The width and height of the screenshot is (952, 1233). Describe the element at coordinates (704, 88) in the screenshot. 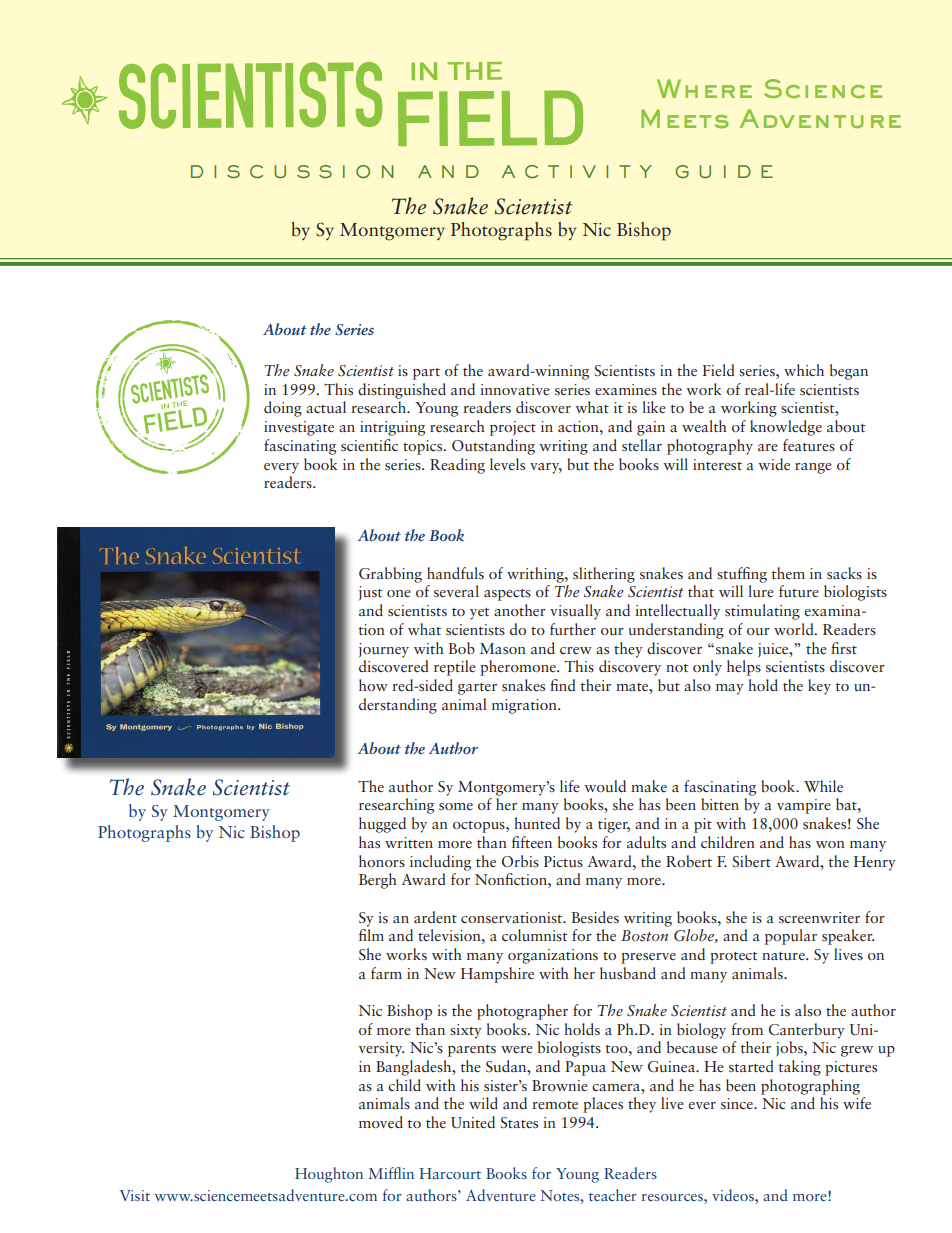

I see `Where` at that location.
